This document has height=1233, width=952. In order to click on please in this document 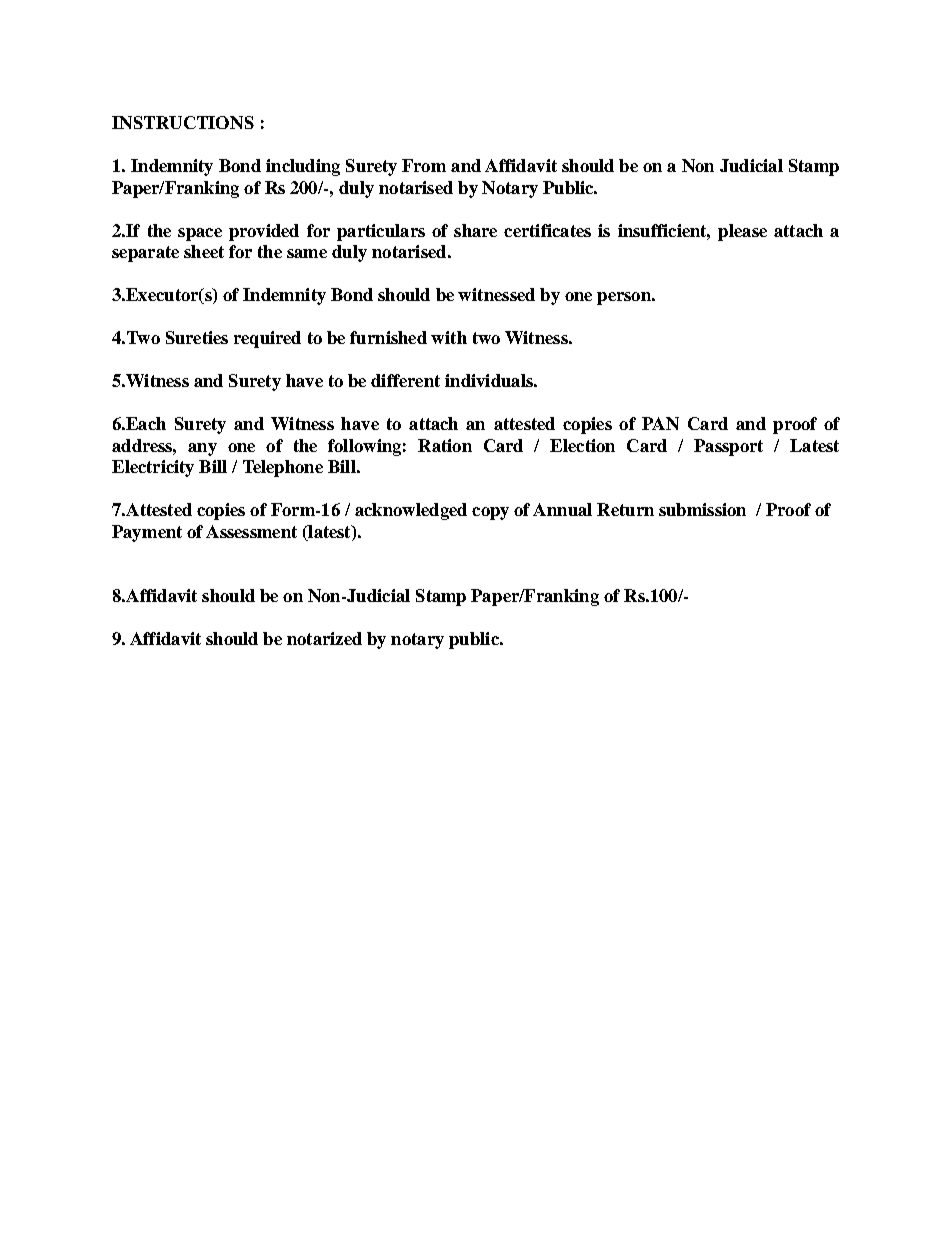, I will do `click(742, 232)`.
